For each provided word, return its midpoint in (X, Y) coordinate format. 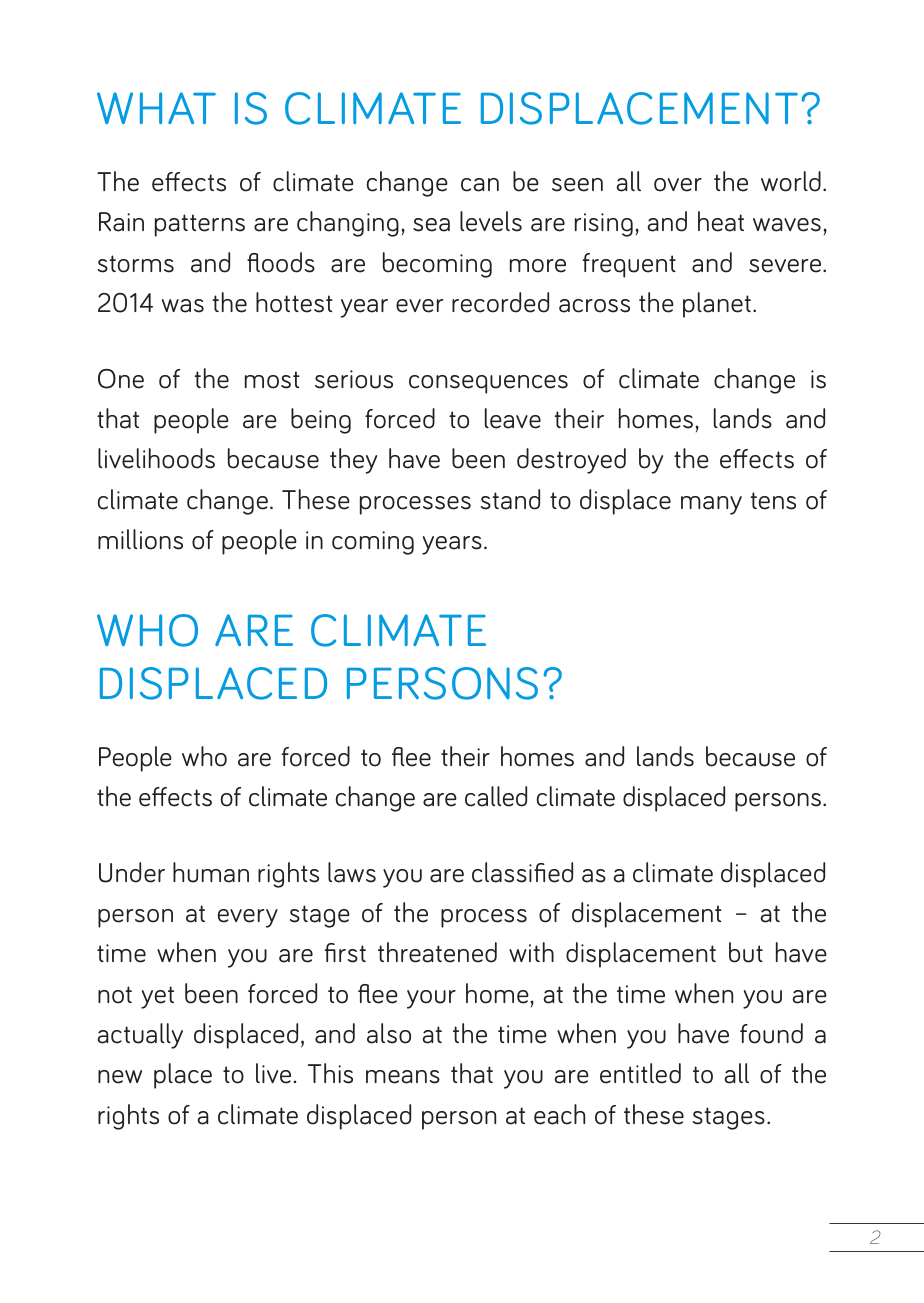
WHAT (156, 108)
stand (510, 499)
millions (140, 539)
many (711, 505)
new (120, 1077)
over (678, 185)
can (480, 185)
